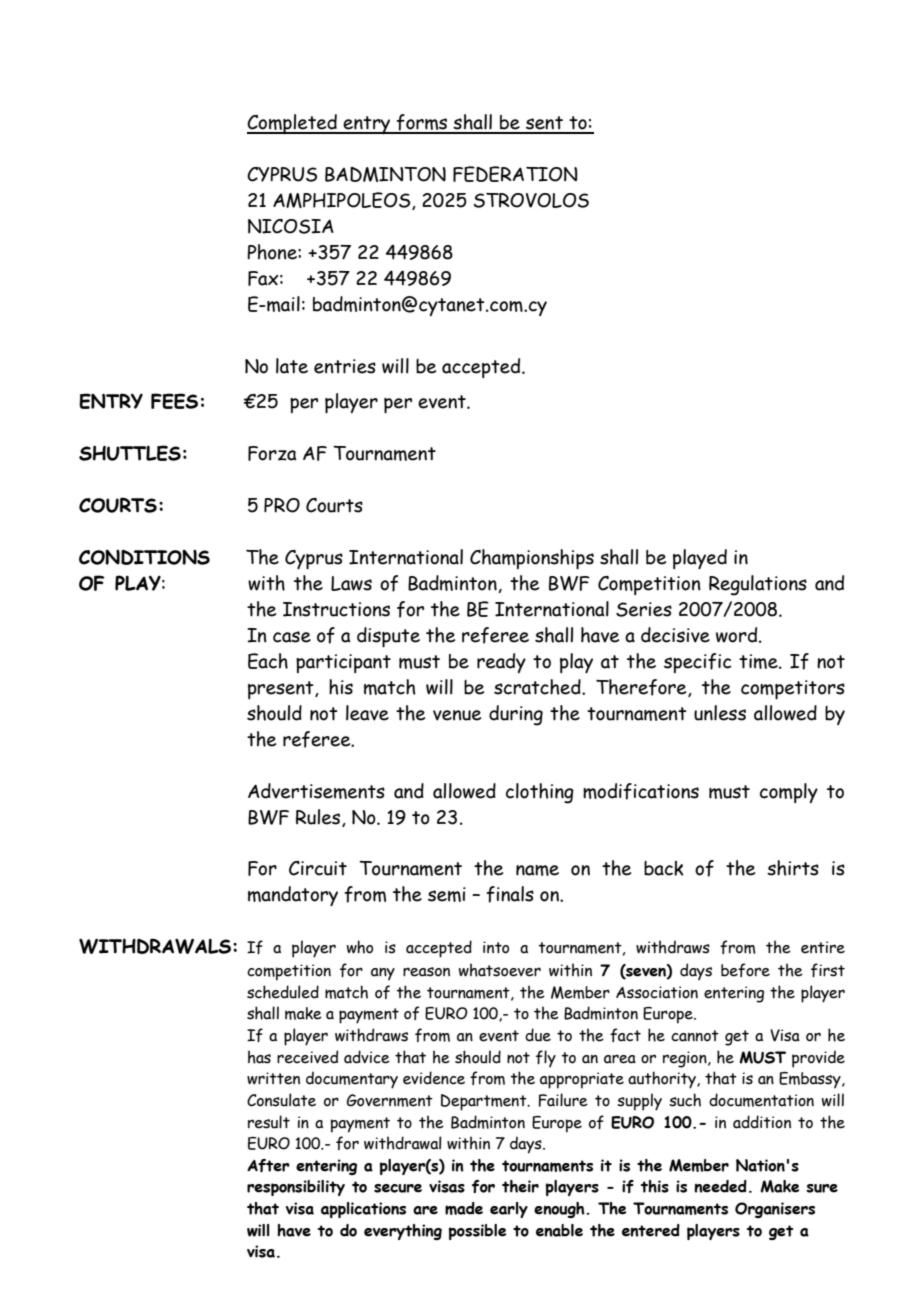 The height and width of the page is (1308, 924). I want to click on before, so click(745, 970).
